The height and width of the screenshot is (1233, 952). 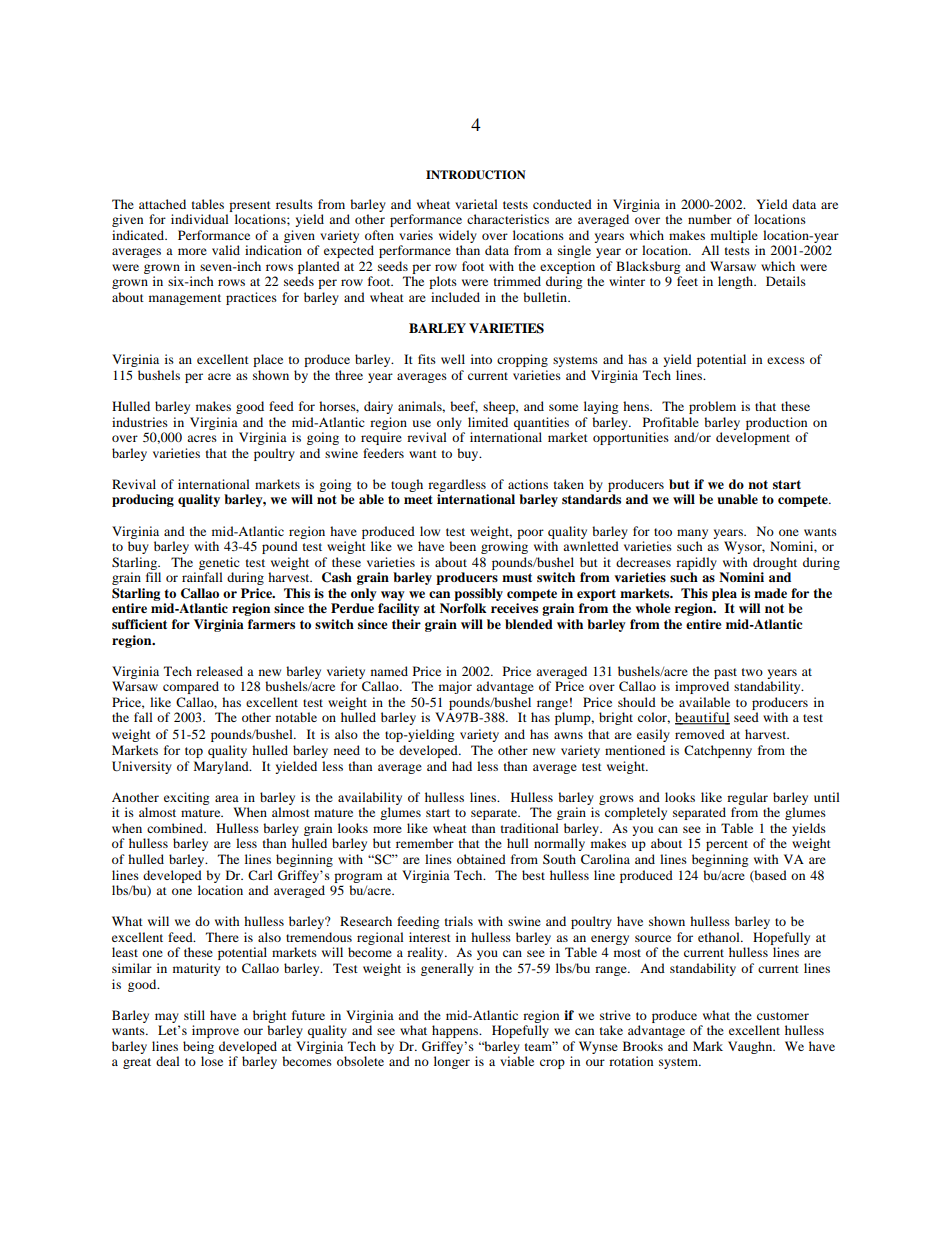 What do you see at coordinates (198, 1047) in the screenshot?
I see `being` at bounding box center [198, 1047].
